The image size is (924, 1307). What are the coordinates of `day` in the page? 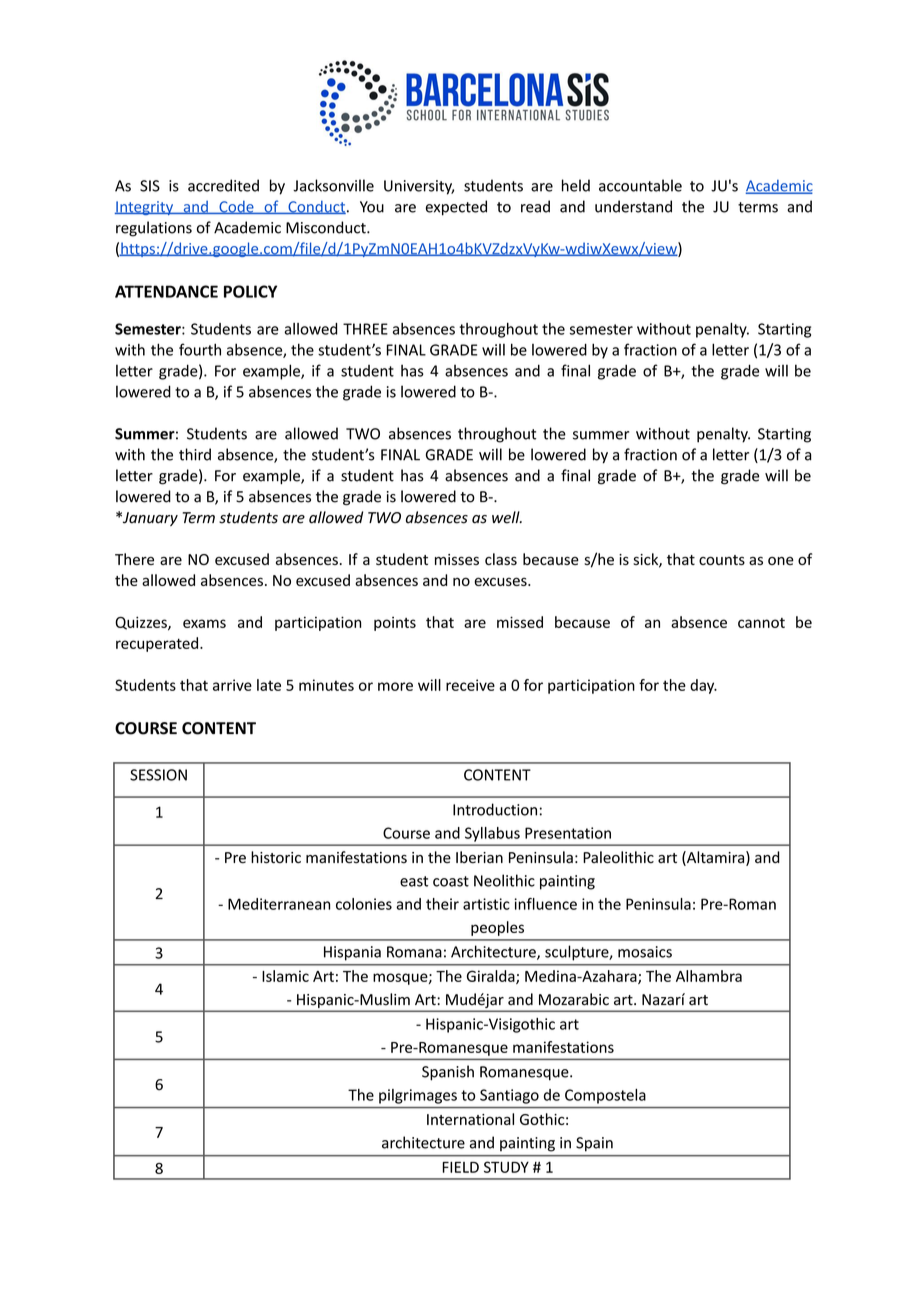 It's located at (703, 686).
